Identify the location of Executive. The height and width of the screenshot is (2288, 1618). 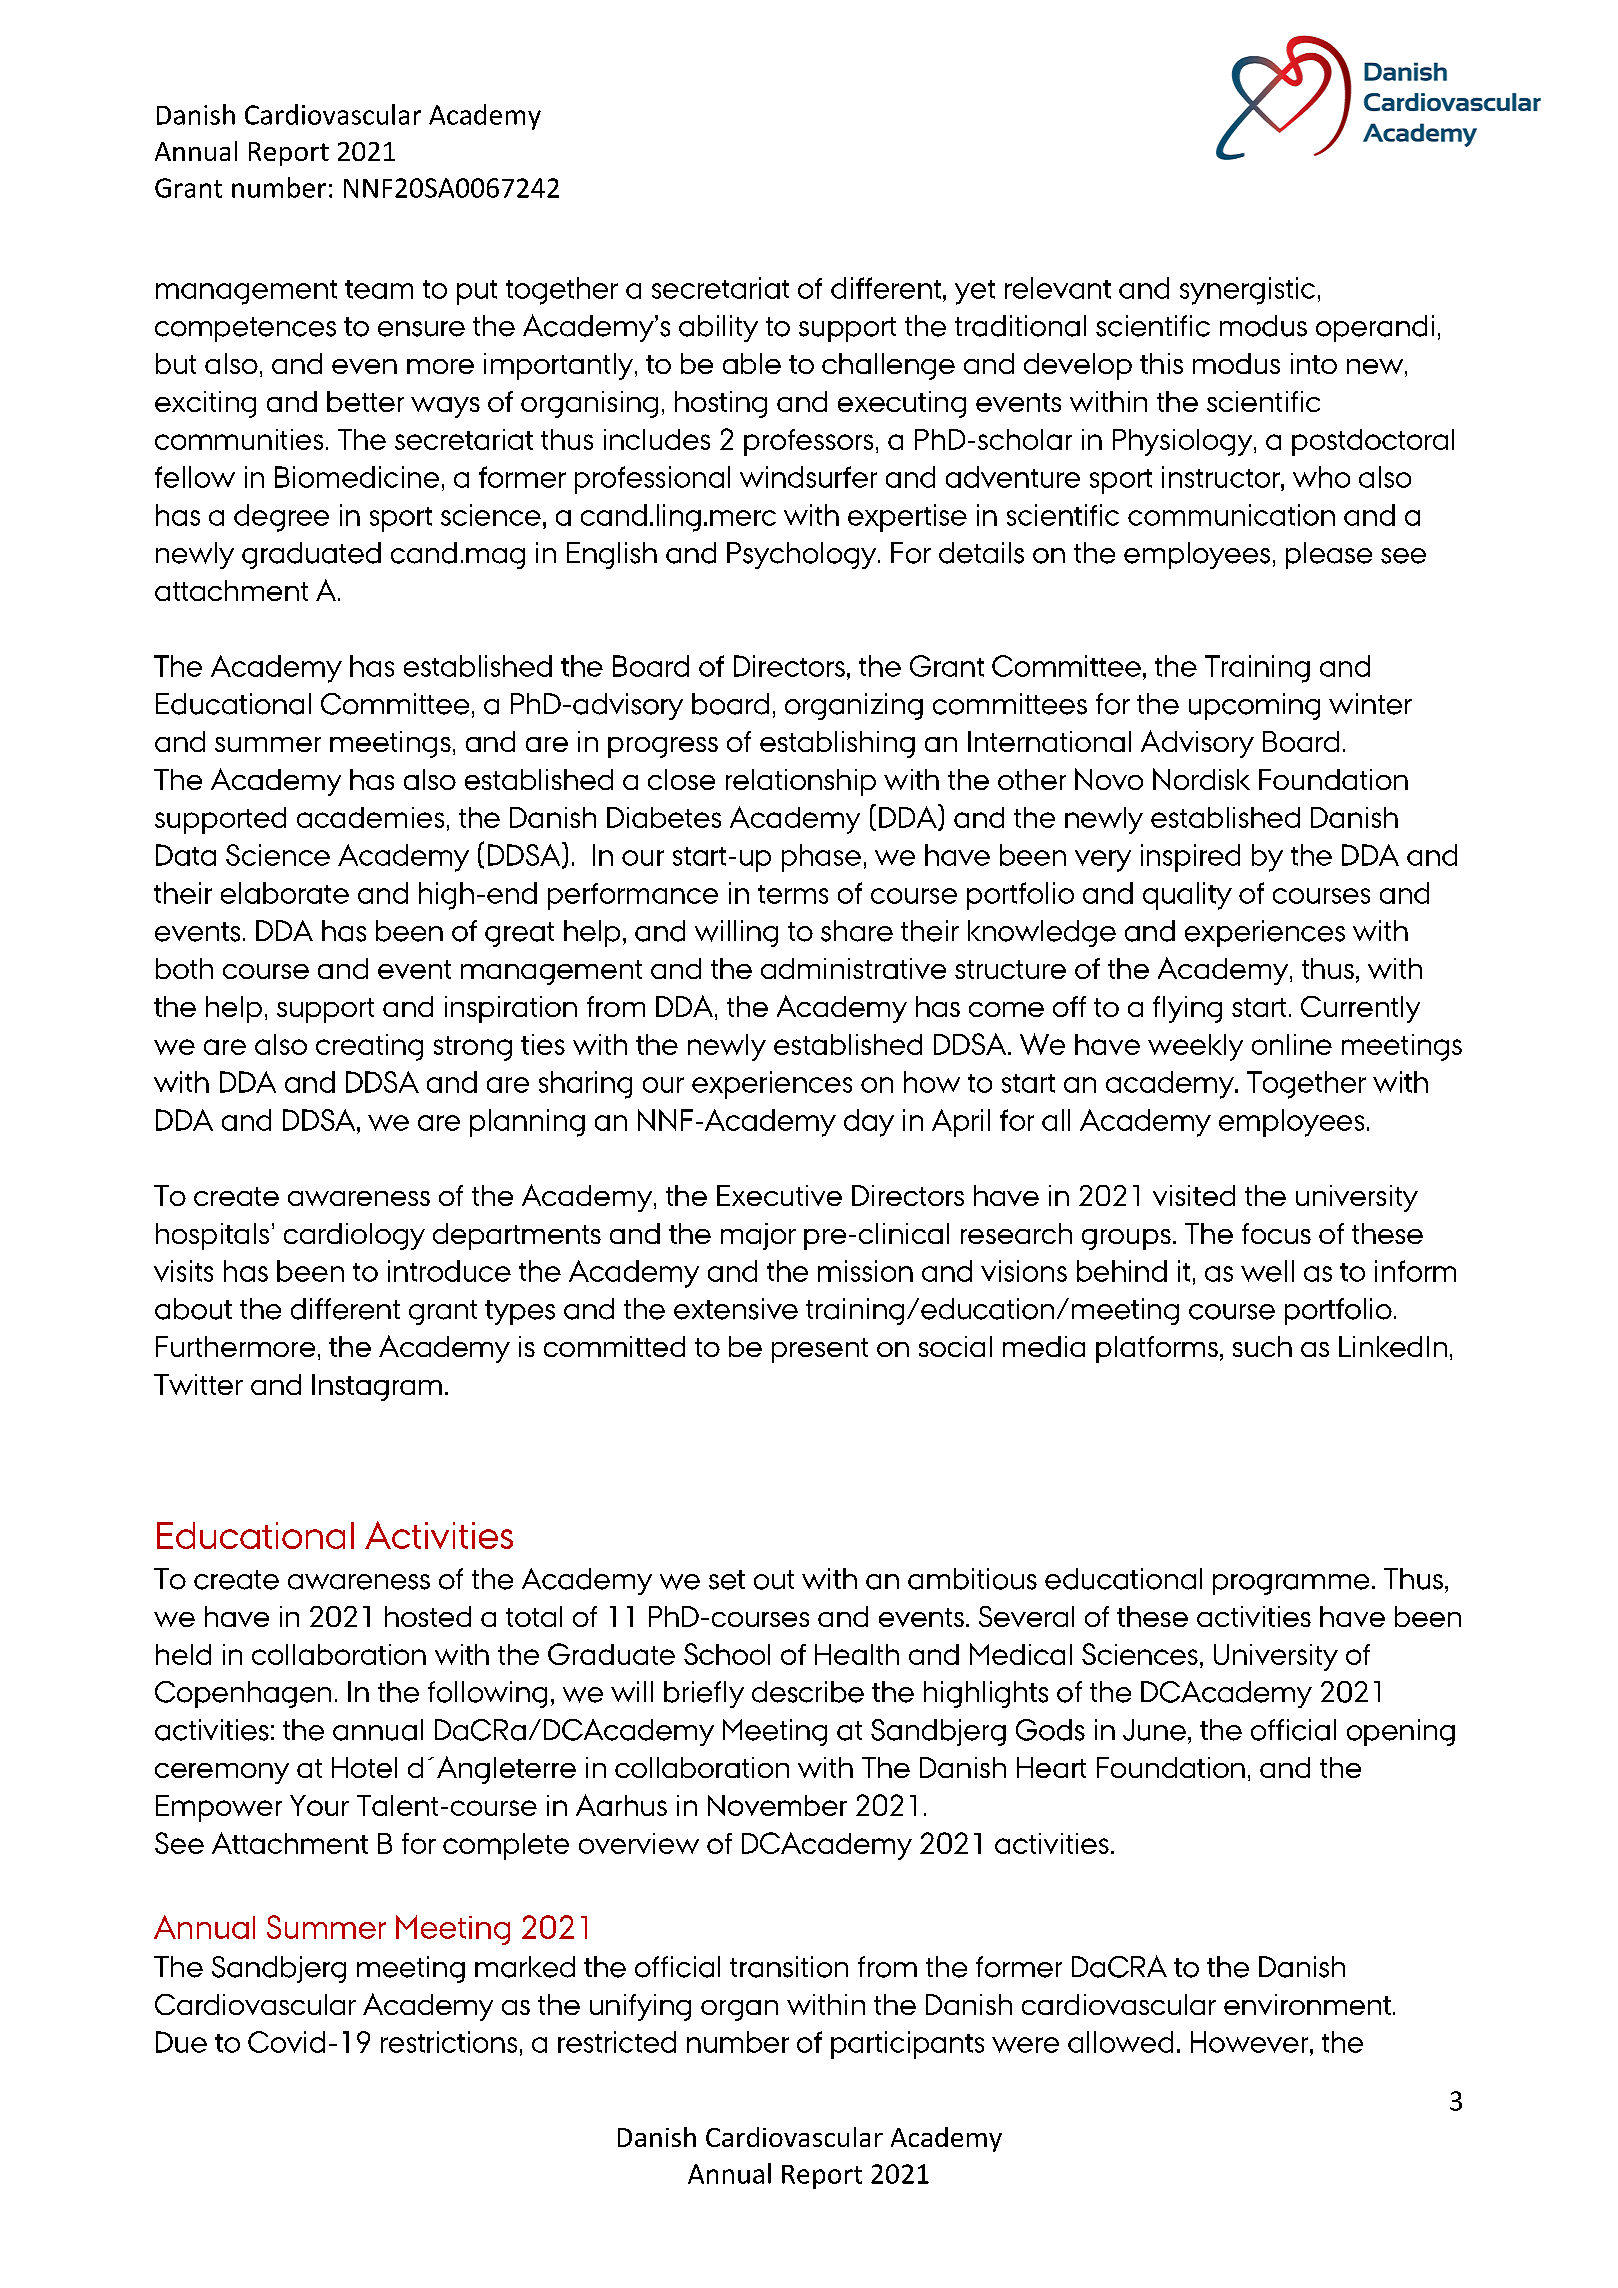
(779, 1195).
